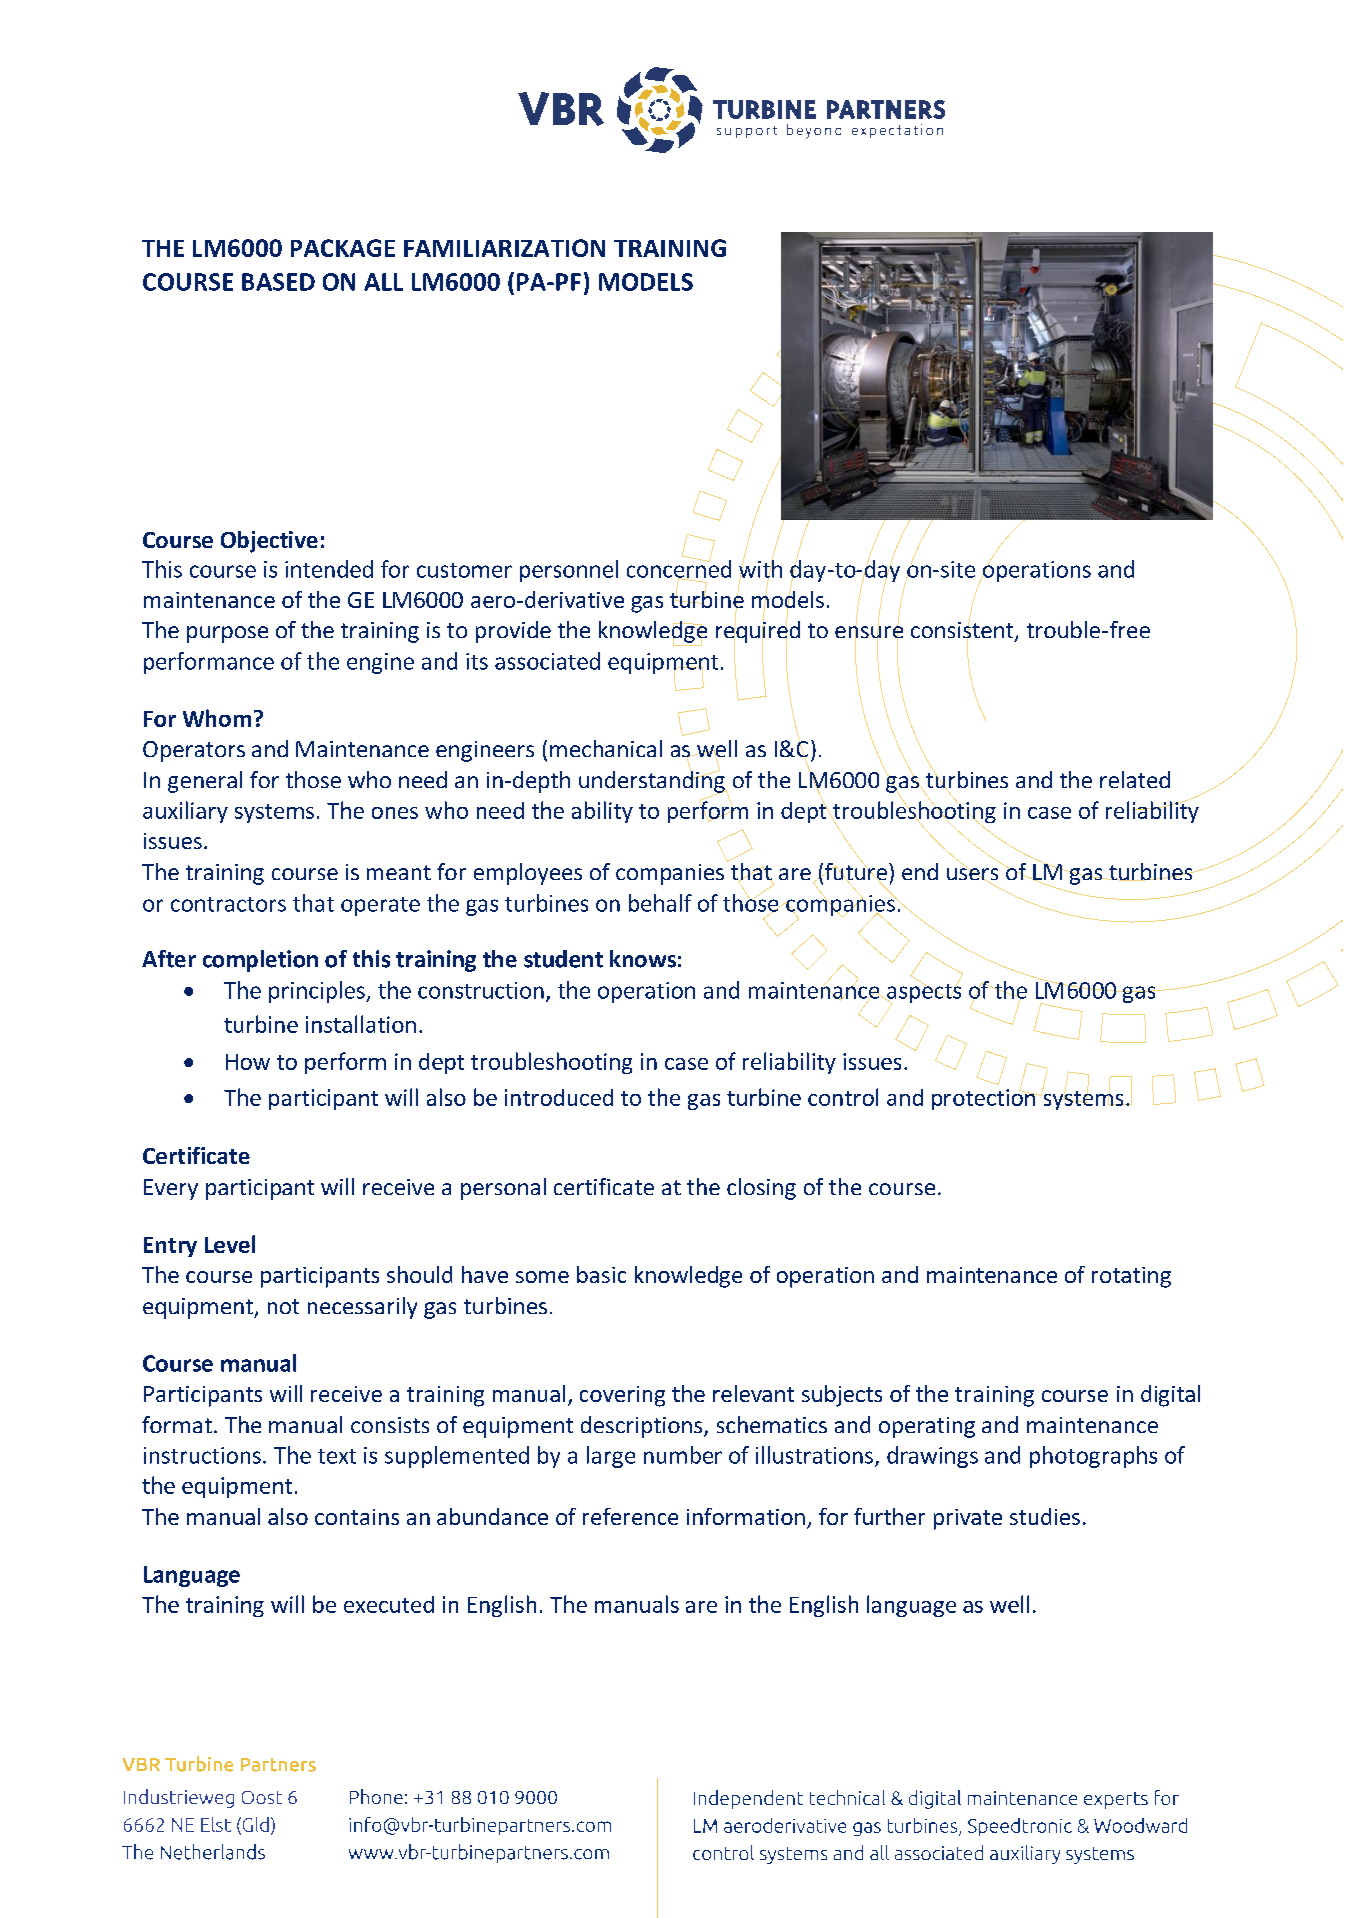  Describe the element at coordinates (278, 282) in the screenshot. I see `BASED` at that location.
